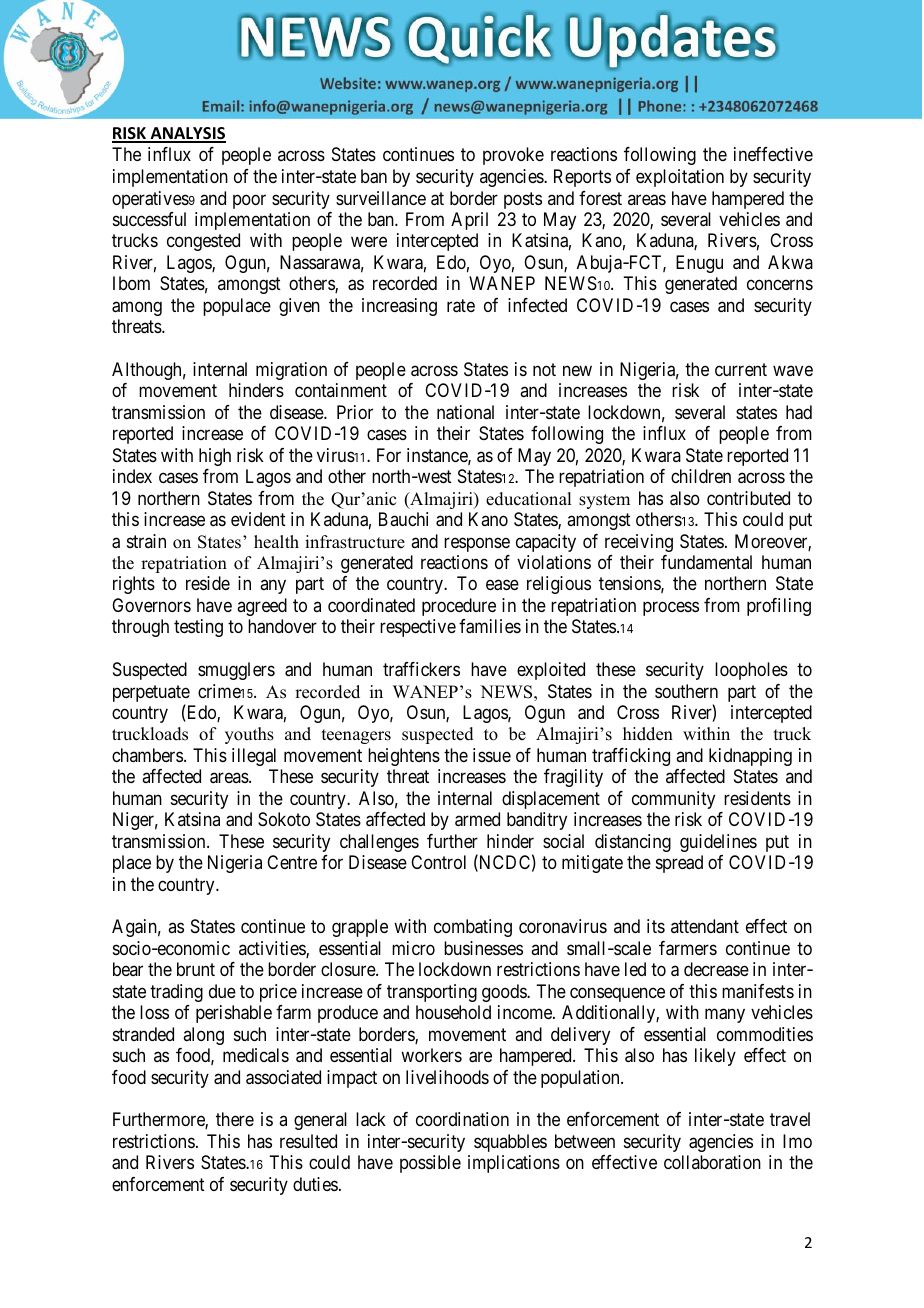 The image size is (924, 1308). What do you see at coordinates (254, 757) in the document?
I see `illegal` at bounding box center [254, 757].
